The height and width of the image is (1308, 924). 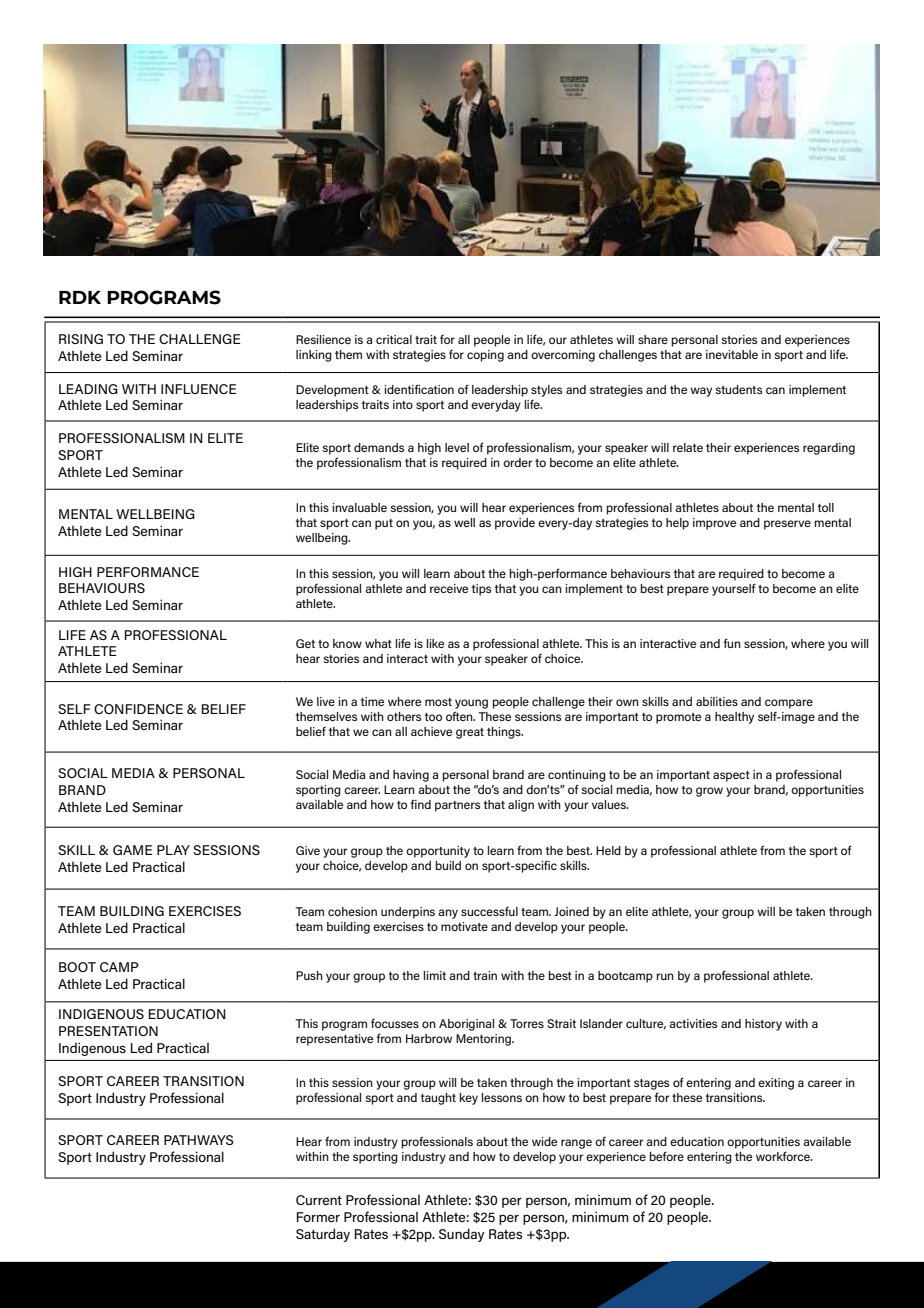 What do you see at coordinates (173, 850) in the image?
I see `PLAY` at bounding box center [173, 850].
